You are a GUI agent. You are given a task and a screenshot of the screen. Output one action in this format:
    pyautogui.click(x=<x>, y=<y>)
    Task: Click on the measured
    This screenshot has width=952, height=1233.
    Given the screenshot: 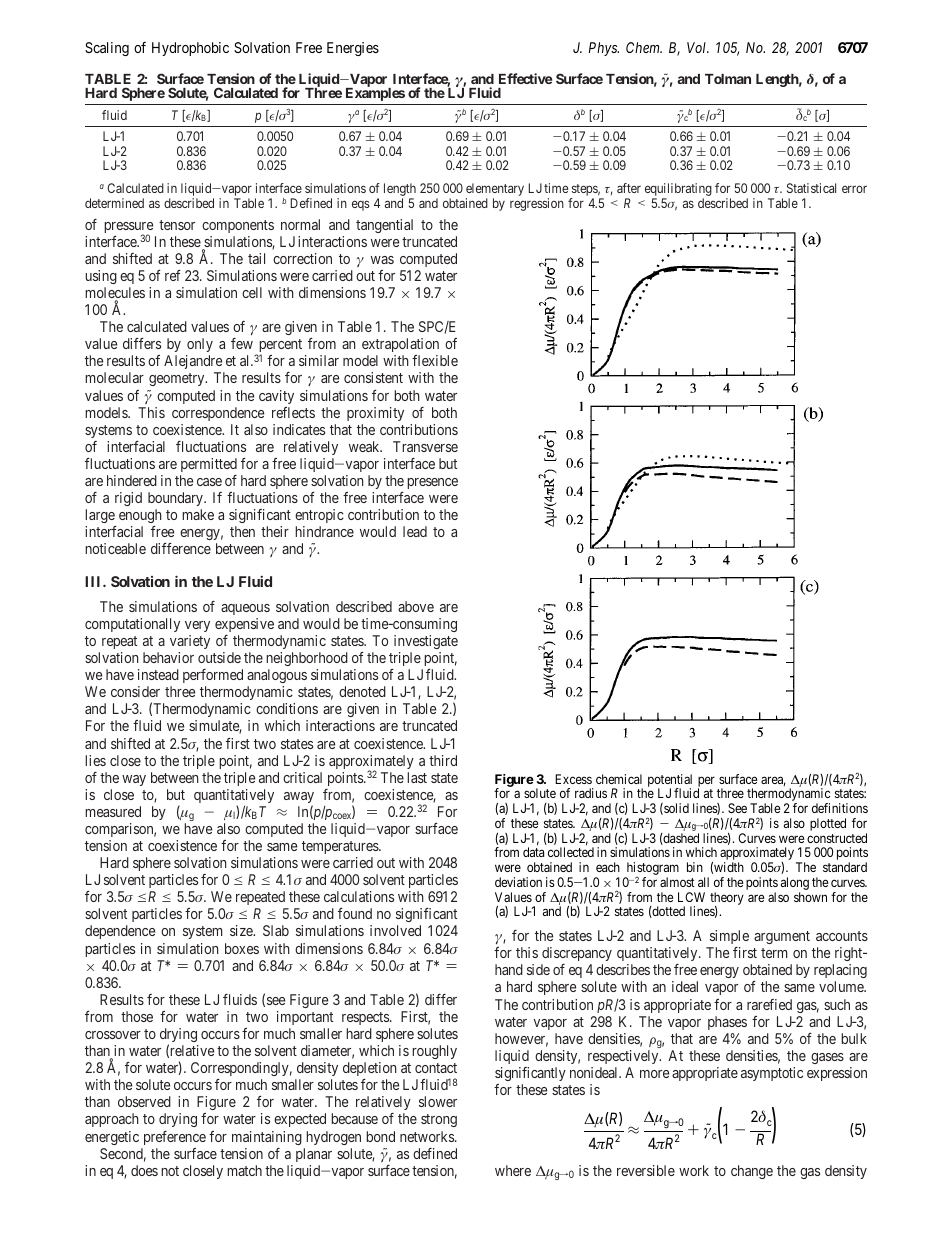 What is the action you would take?
    pyautogui.click(x=113, y=811)
